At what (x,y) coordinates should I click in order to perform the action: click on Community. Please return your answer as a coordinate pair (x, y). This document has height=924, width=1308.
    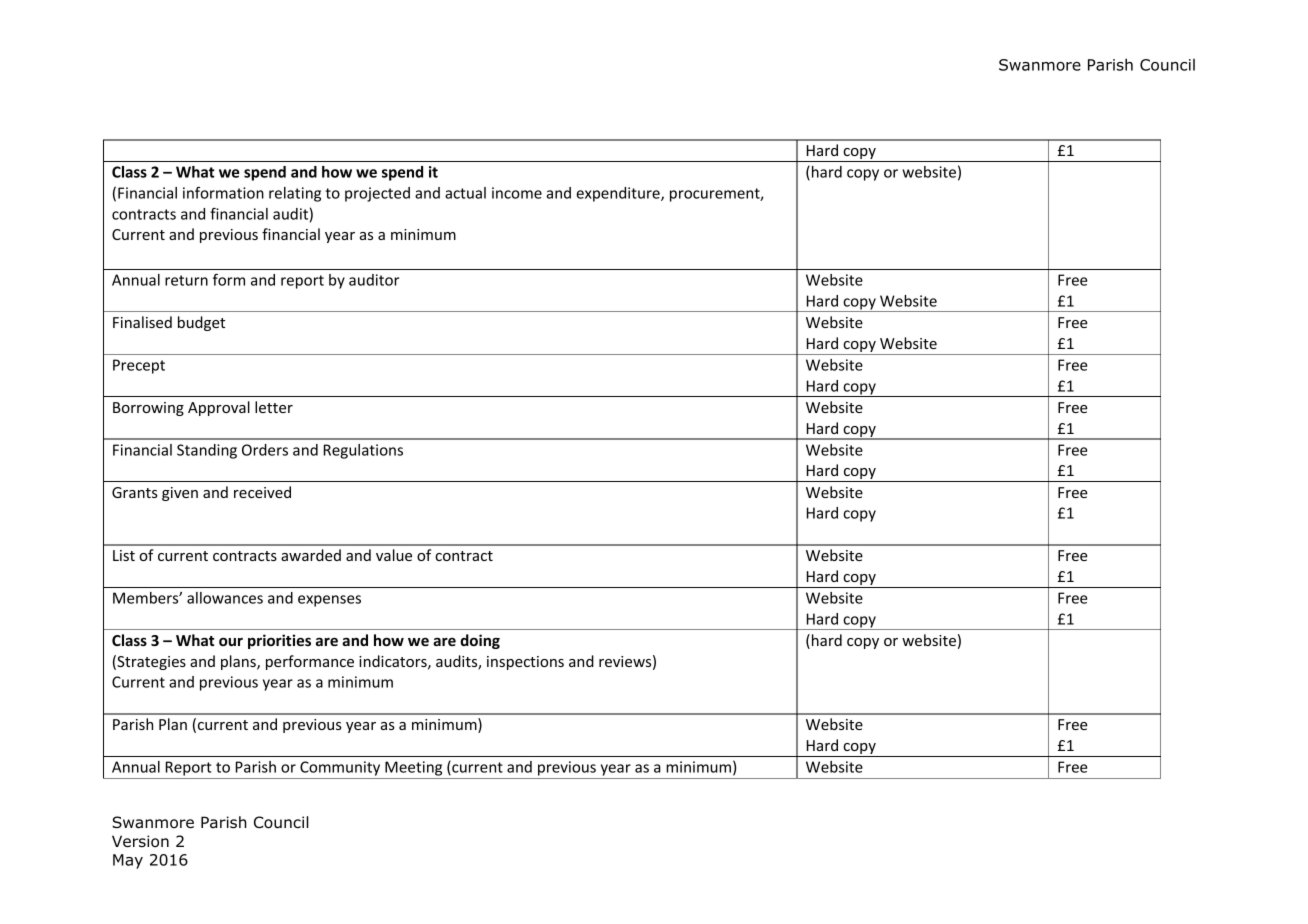
    Looking at the image, I should click on (340, 768).
